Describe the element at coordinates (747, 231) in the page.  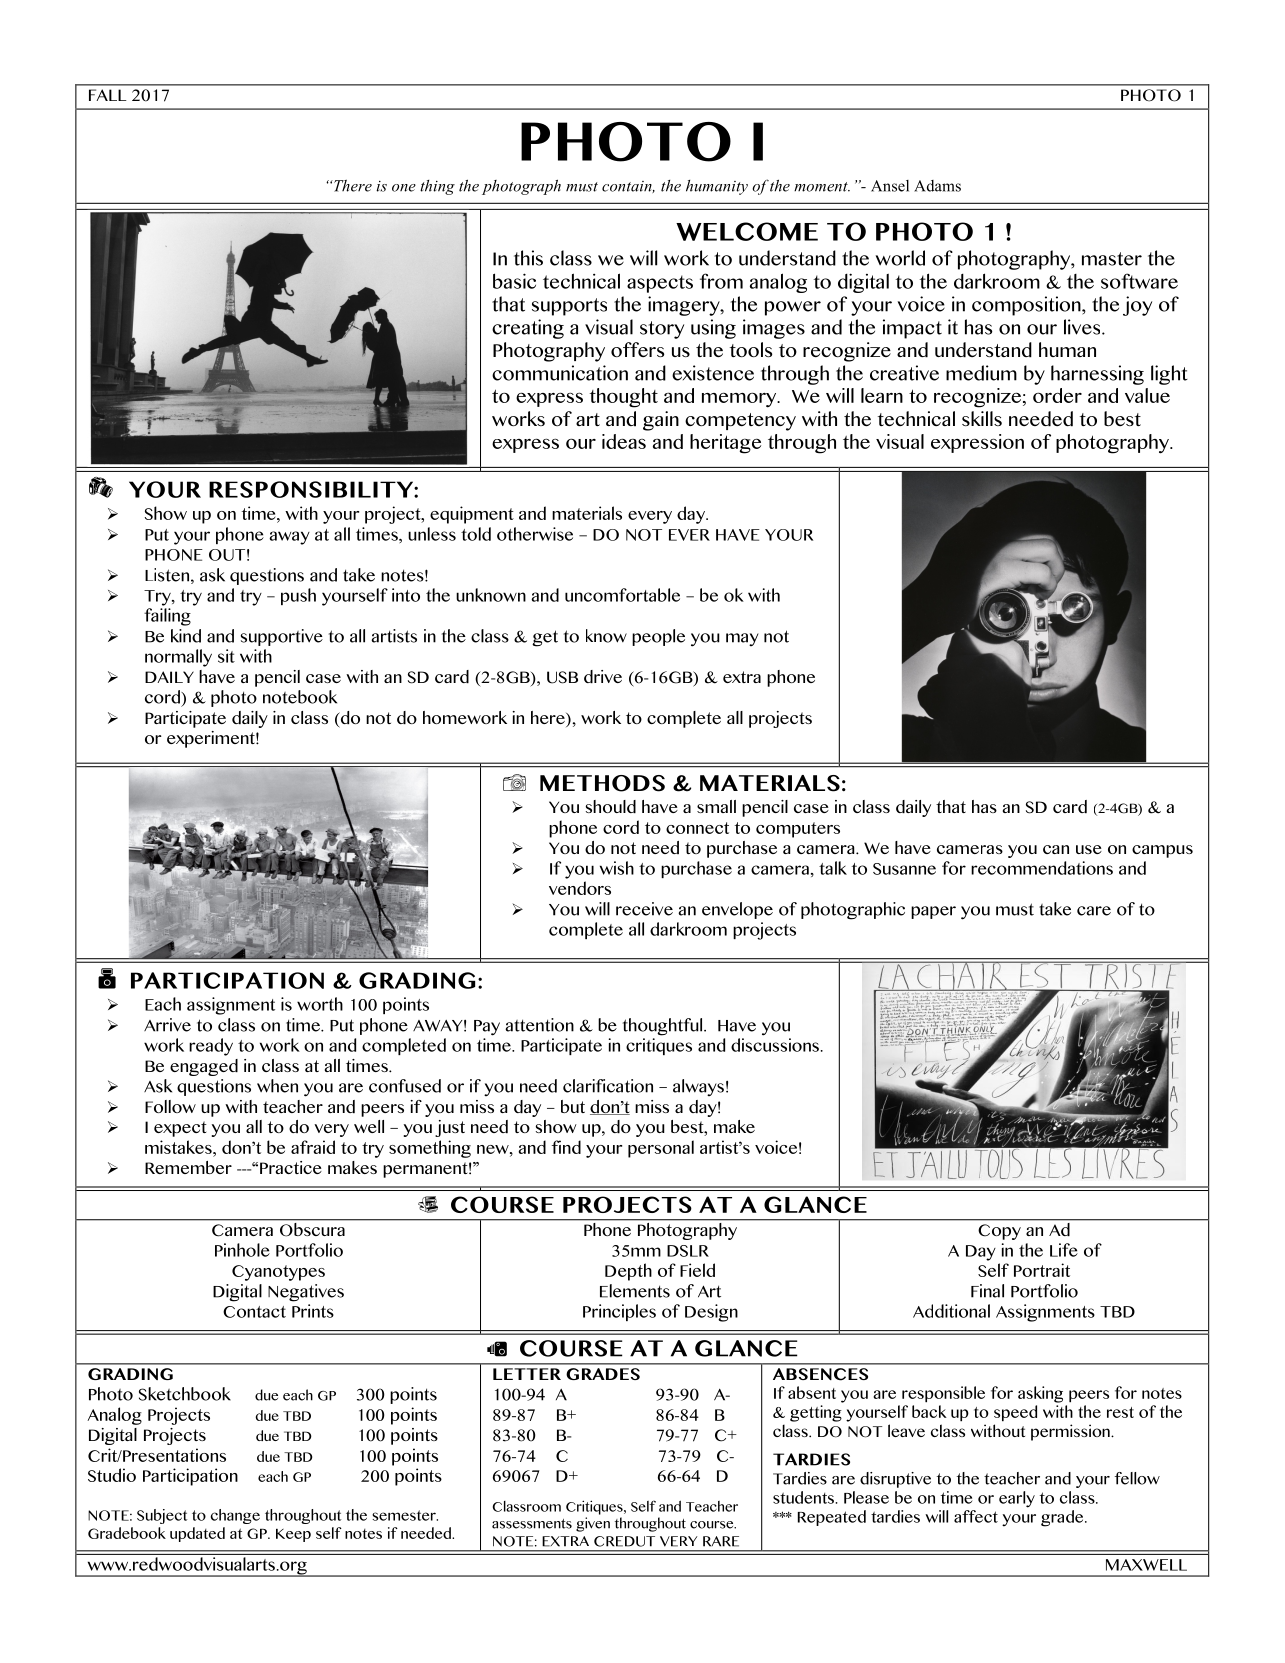
I see `WELCOME` at that location.
